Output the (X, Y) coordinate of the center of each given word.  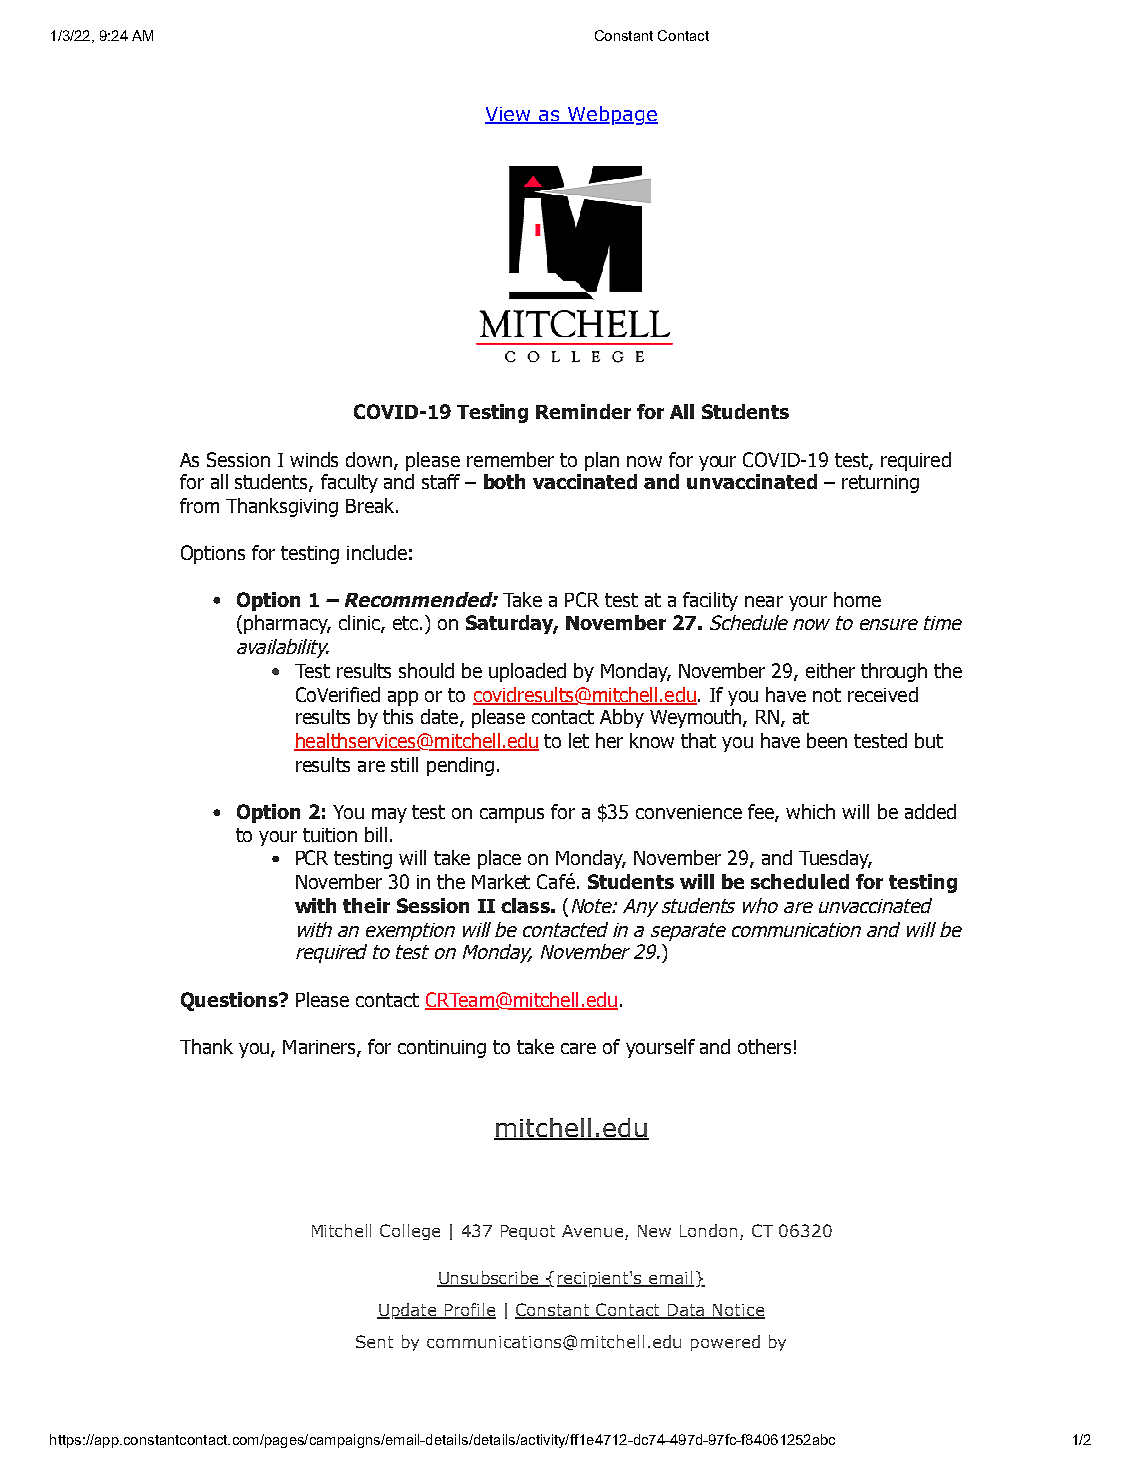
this (398, 716)
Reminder (583, 411)
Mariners (320, 1048)
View (509, 115)
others (764, 1046)
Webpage (612, 115)
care (578, 1048)
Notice (738, 1311)
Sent (374, 1341)
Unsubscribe (489, 1278)
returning (880, 484)
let (579, 740)
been (827, 740)
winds (314, 459)
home (857, 599)
